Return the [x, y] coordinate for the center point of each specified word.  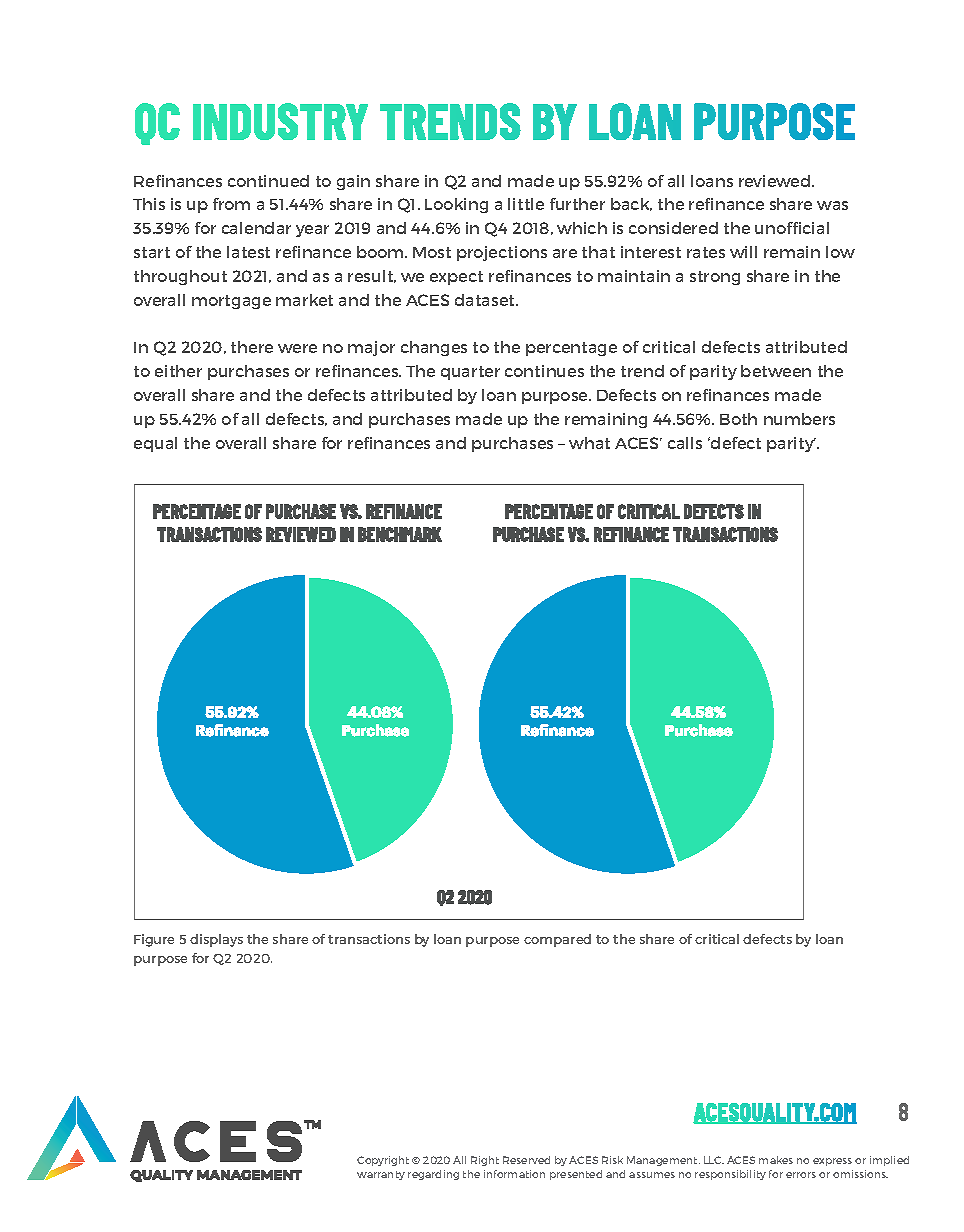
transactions [369, 939]
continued [268, 181]
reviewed [774, 181]
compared [557, 940]
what [589, 443]
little [526, 204]
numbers [799, 419]
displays [216, 940]
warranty [381, 1175]
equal [155, 444]
